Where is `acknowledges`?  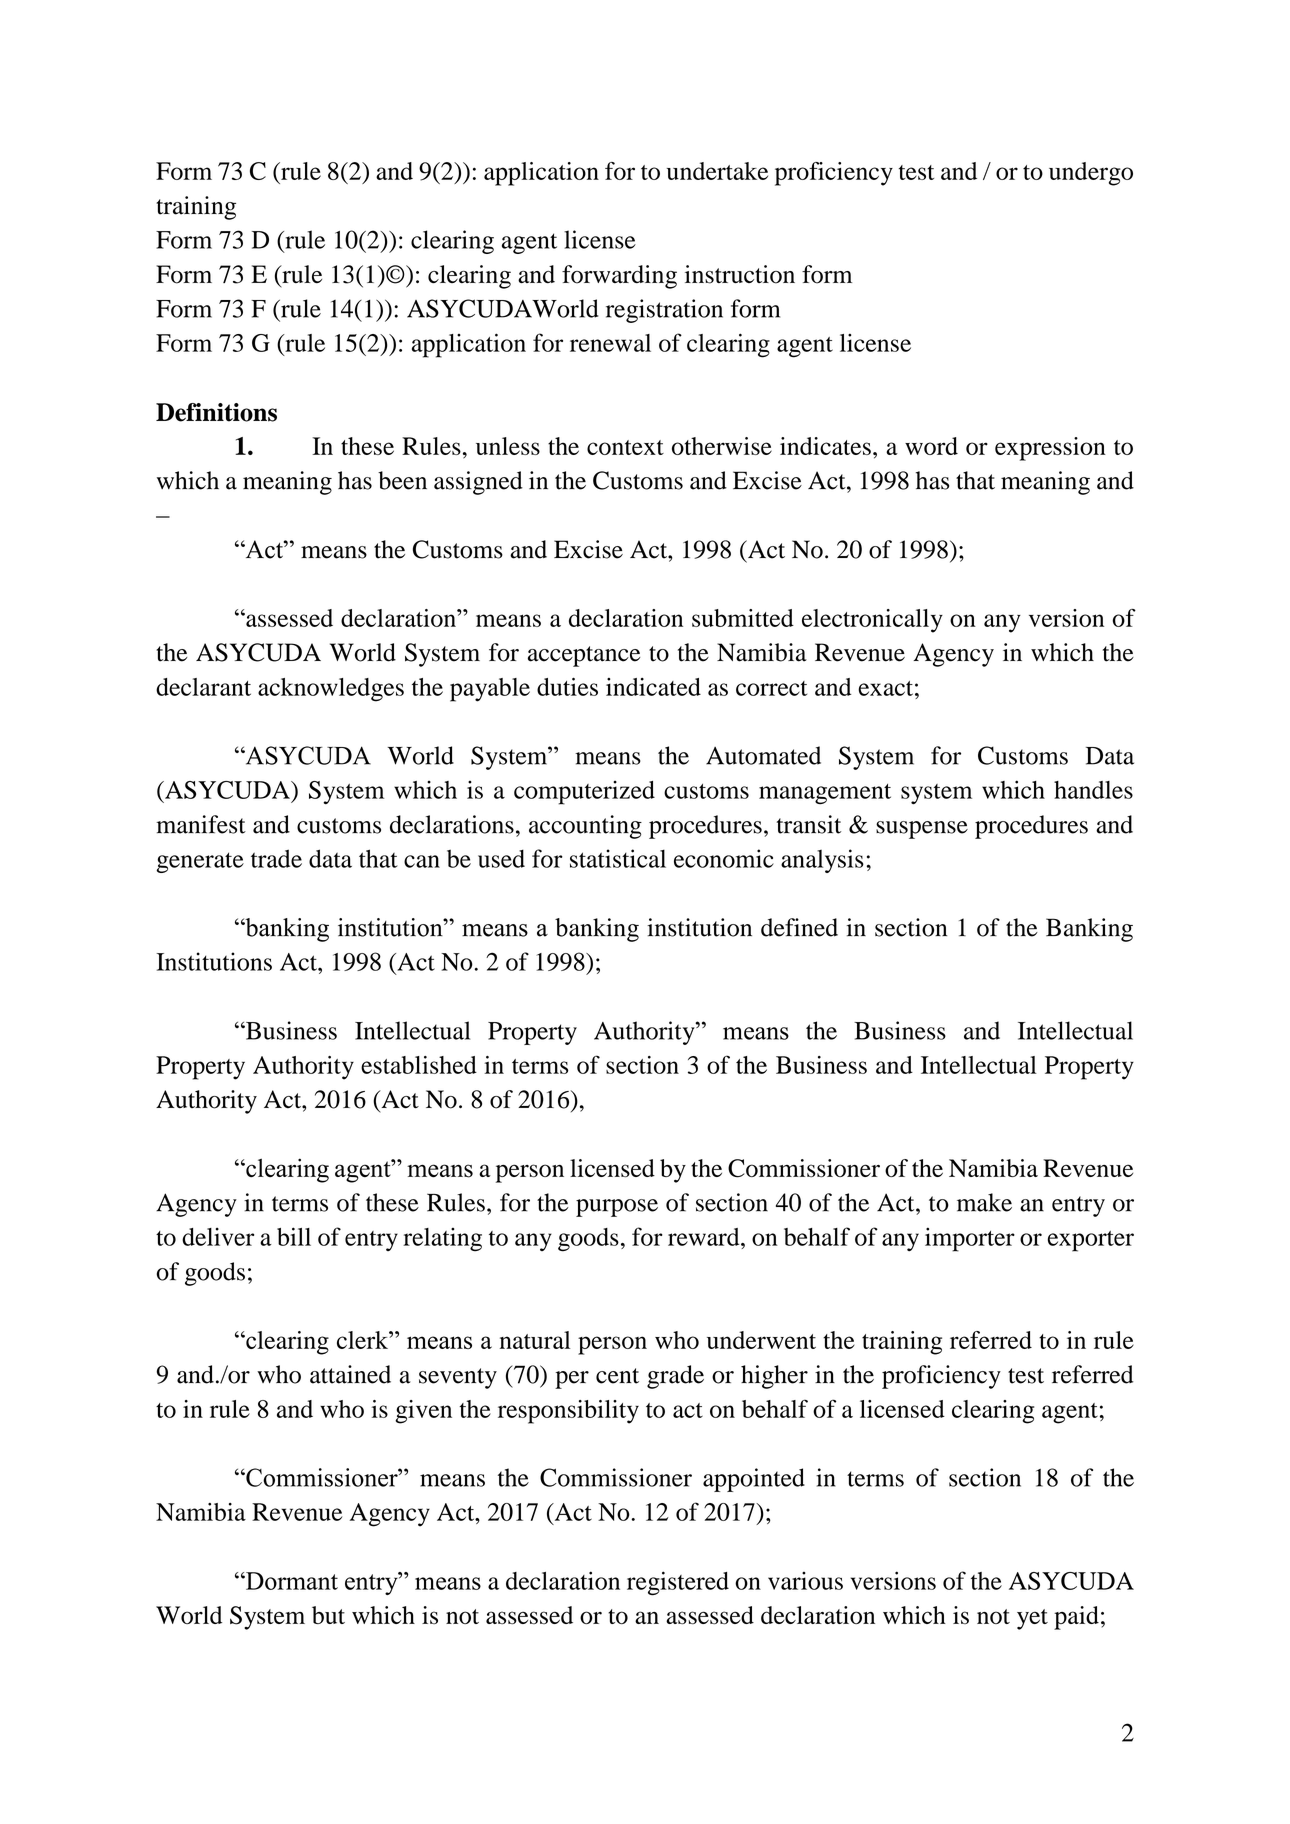 acknowledges is located at coordinates (331, 690).
